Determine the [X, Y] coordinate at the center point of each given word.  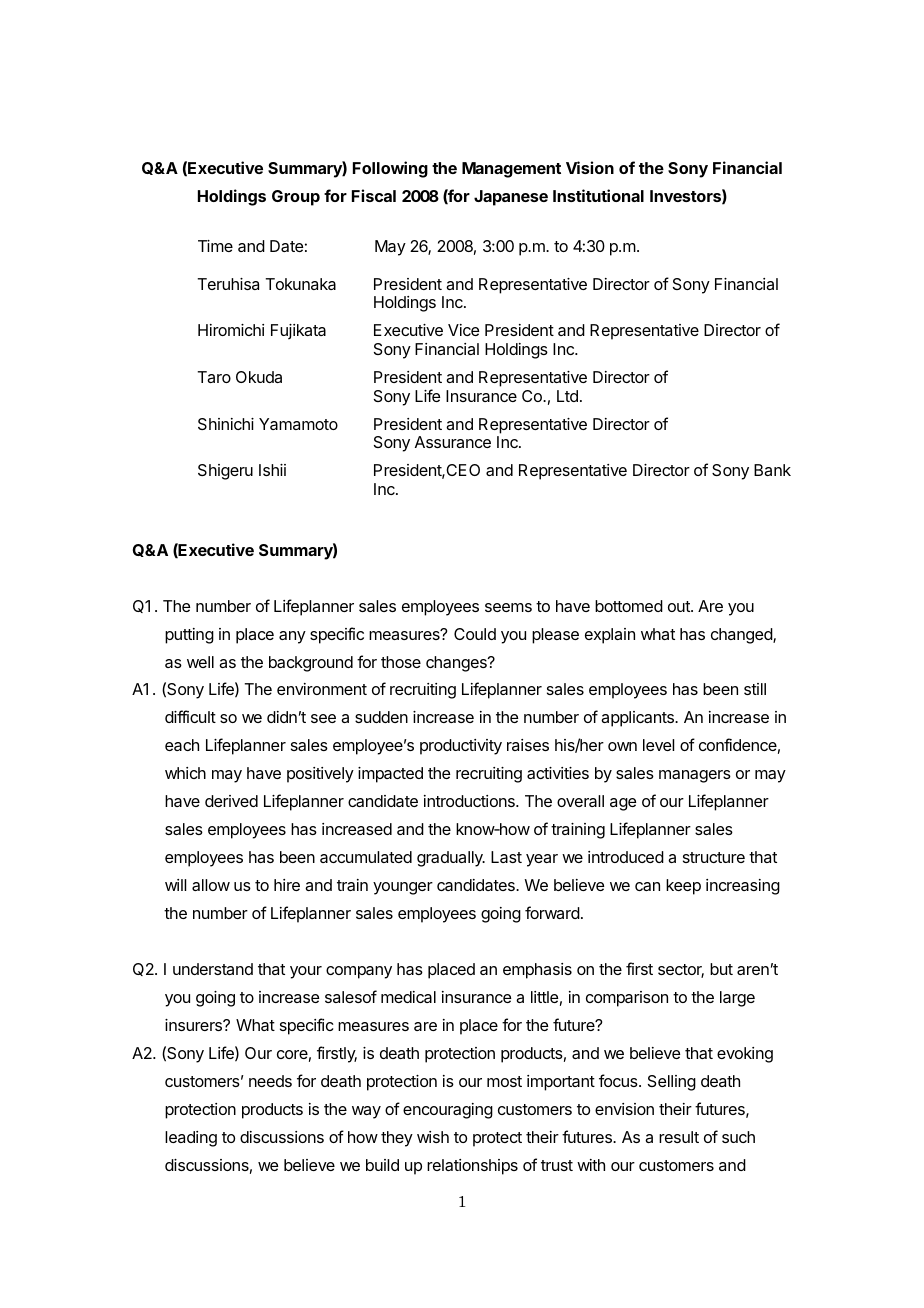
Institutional [598, 195]
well [200, 662]
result [679, 1137]
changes [457, 664]
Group [296, 198]
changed [742, 636]
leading [191, 1139]
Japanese [511, 198]
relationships [472, 1167]
